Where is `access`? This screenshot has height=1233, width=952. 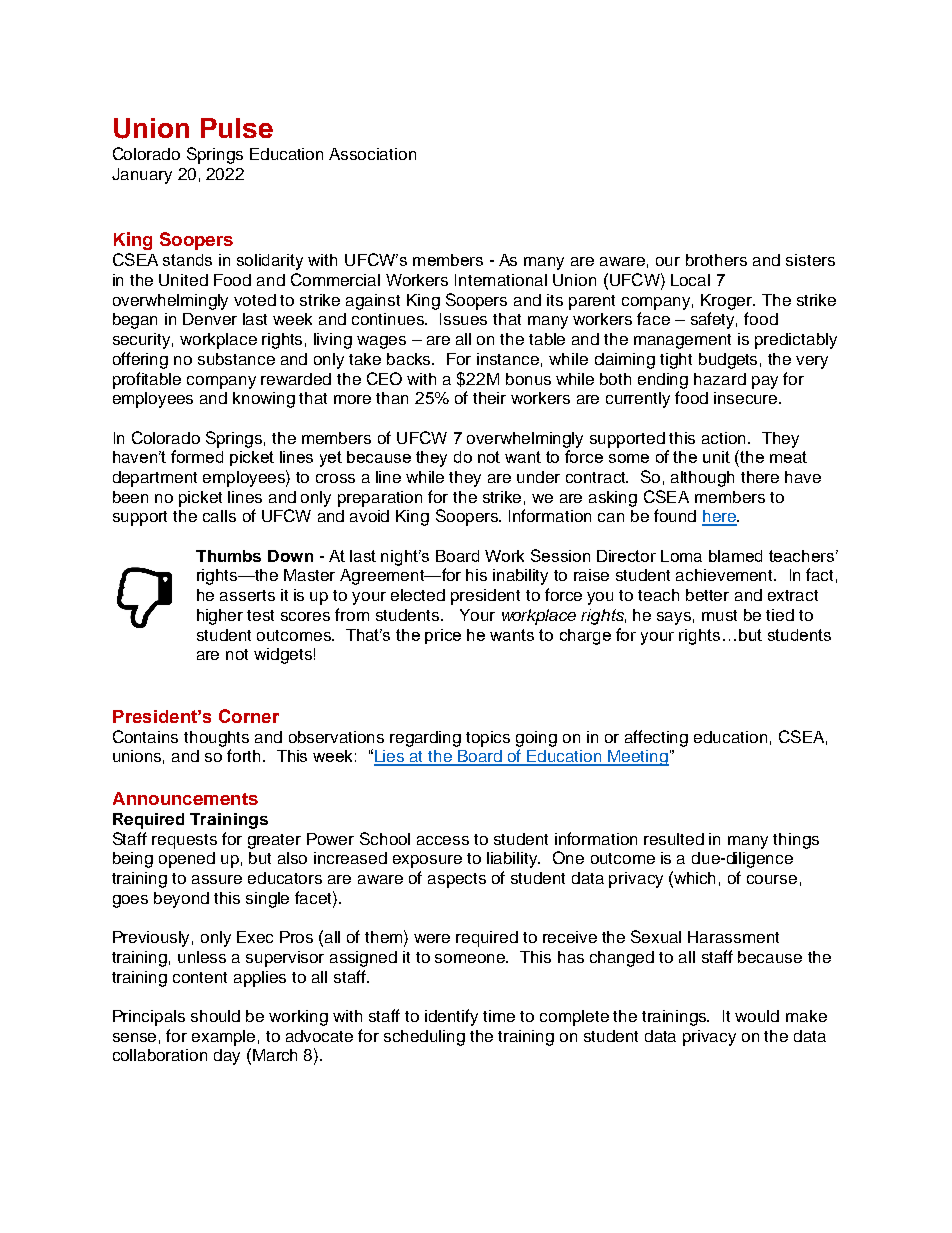 access is located at coordinates (443, 840).
